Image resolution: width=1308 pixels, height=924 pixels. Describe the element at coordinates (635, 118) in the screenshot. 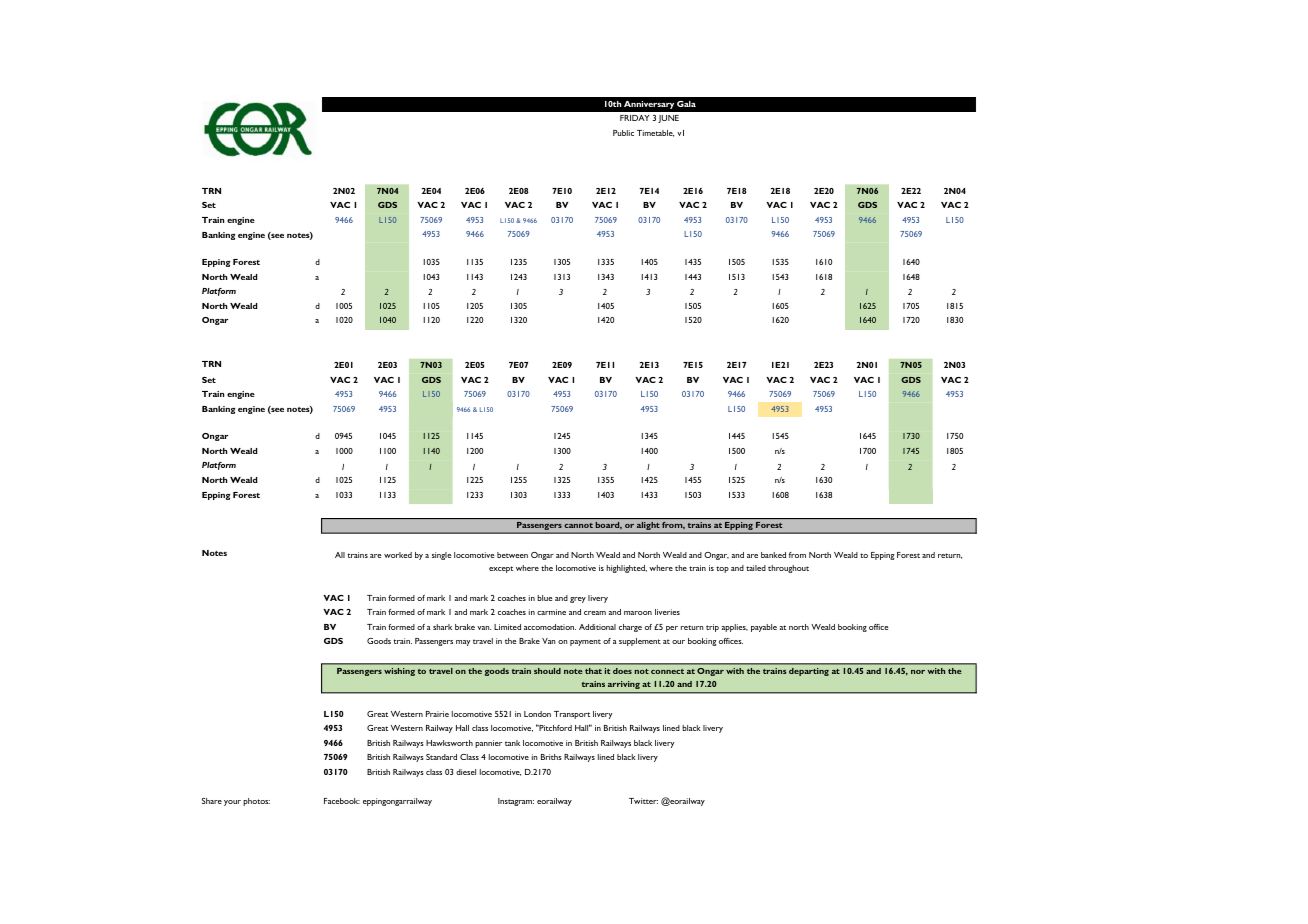

I see `FRIDAY` at that location.
